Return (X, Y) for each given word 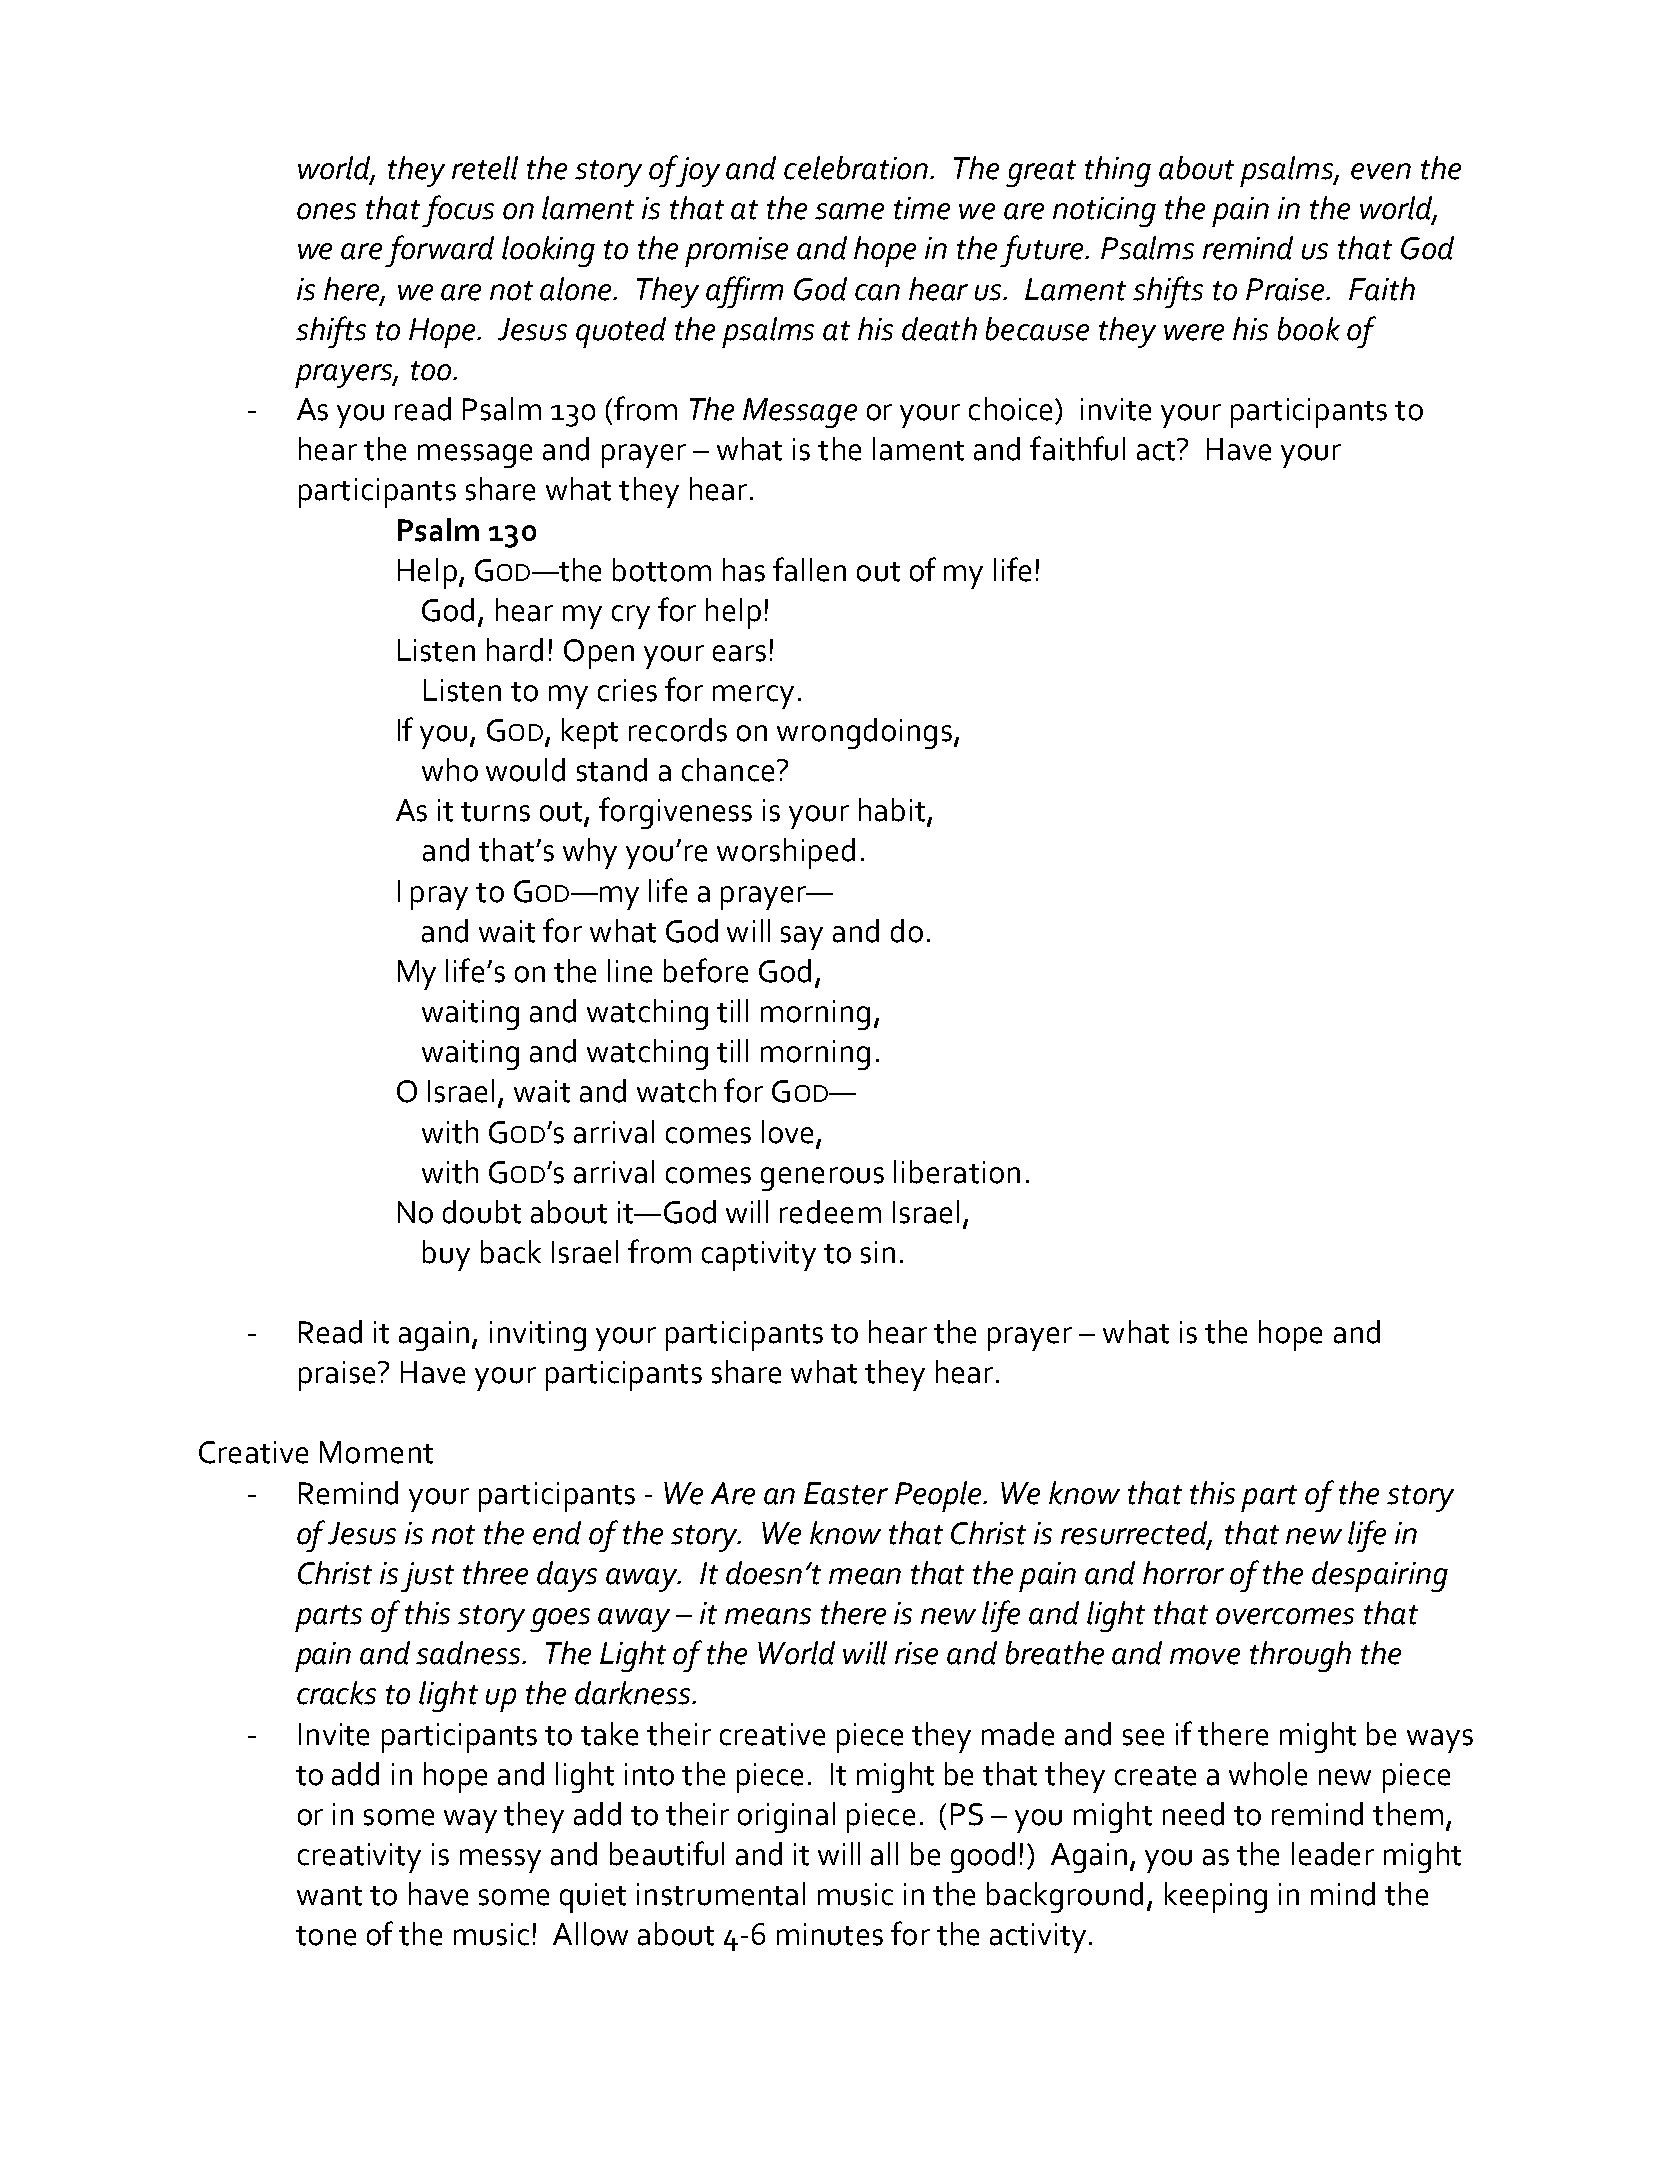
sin (878, 1252)
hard (515, 650)
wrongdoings (864, 733)
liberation (957, 1172)
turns (495, 812)
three (495, 1573)
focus (458, 211)
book (1309, 329)
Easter (846, 1493)
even (1381, 171)
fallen (809, 569)
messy (500, 1861)
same (849, 211)
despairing (1380, 1576)
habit (893, 811)
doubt (482, 1212)
